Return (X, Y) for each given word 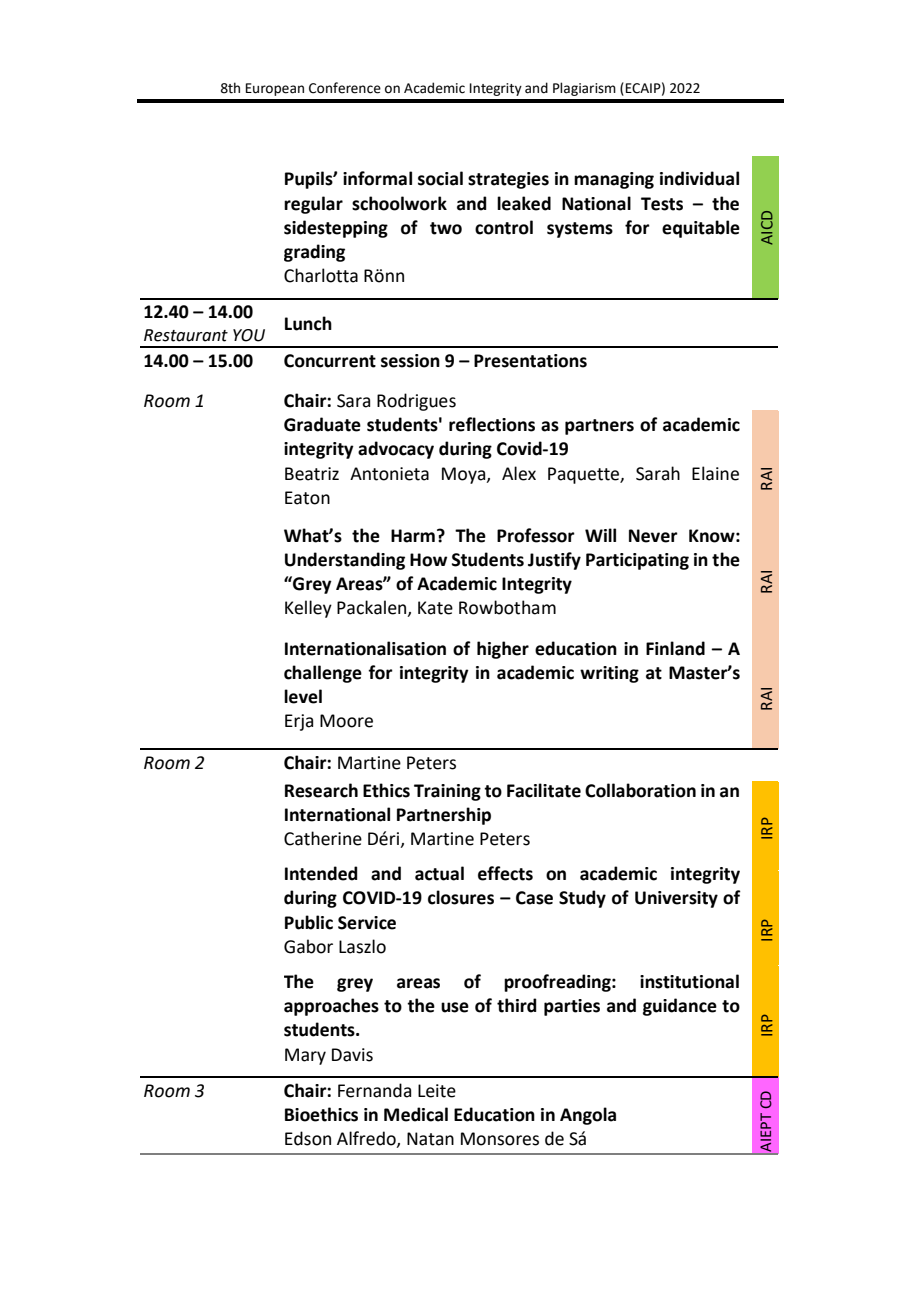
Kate (435, 608)
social (440, 178)
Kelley (308, 609)
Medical (416, 1114)
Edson (308, 1138)
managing (614, 180)
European (275, 89)
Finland (675, 648)
